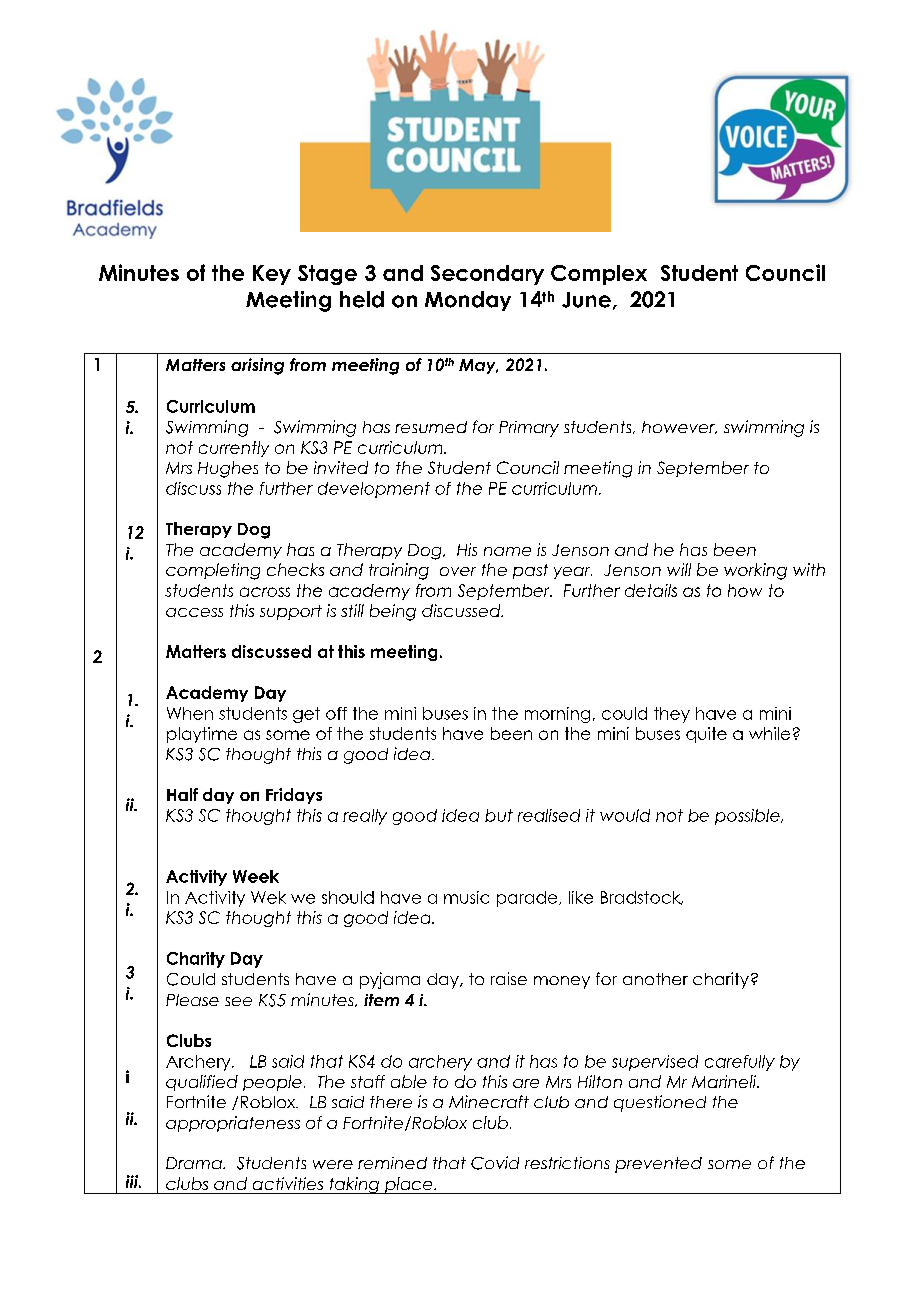 The height and width of the image is (1308, 924). I want to click on raise, so click(509, 978).
